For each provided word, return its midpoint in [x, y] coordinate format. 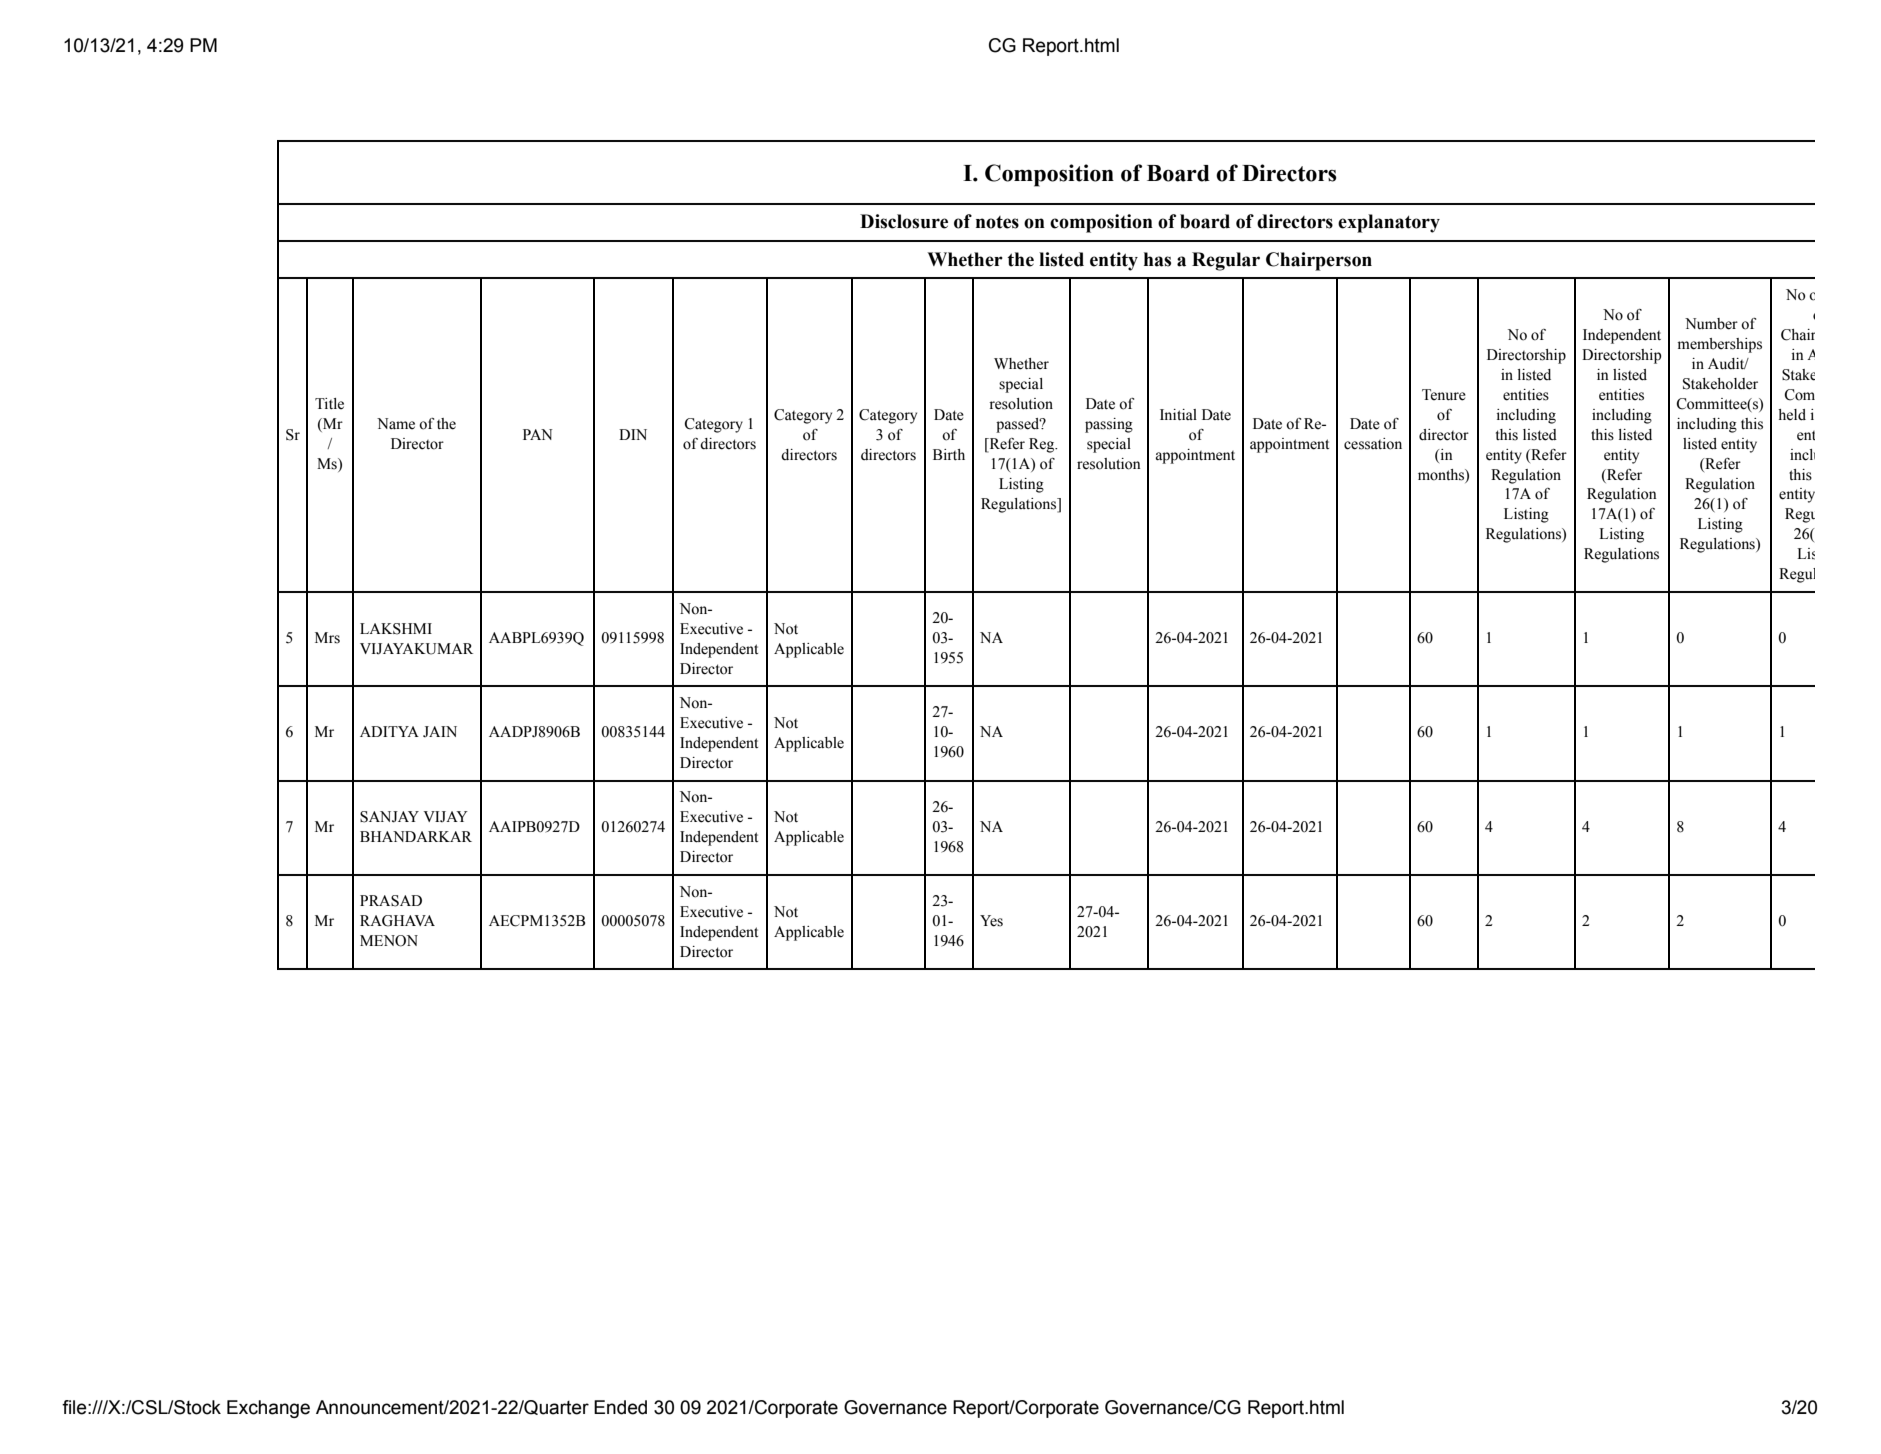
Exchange [268, 1409]
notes [997, 222]
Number [1711, 324]
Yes [991, 921]
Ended [620, 1407]
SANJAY [389, 817]
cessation [1373, 444]
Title [329, 404]
